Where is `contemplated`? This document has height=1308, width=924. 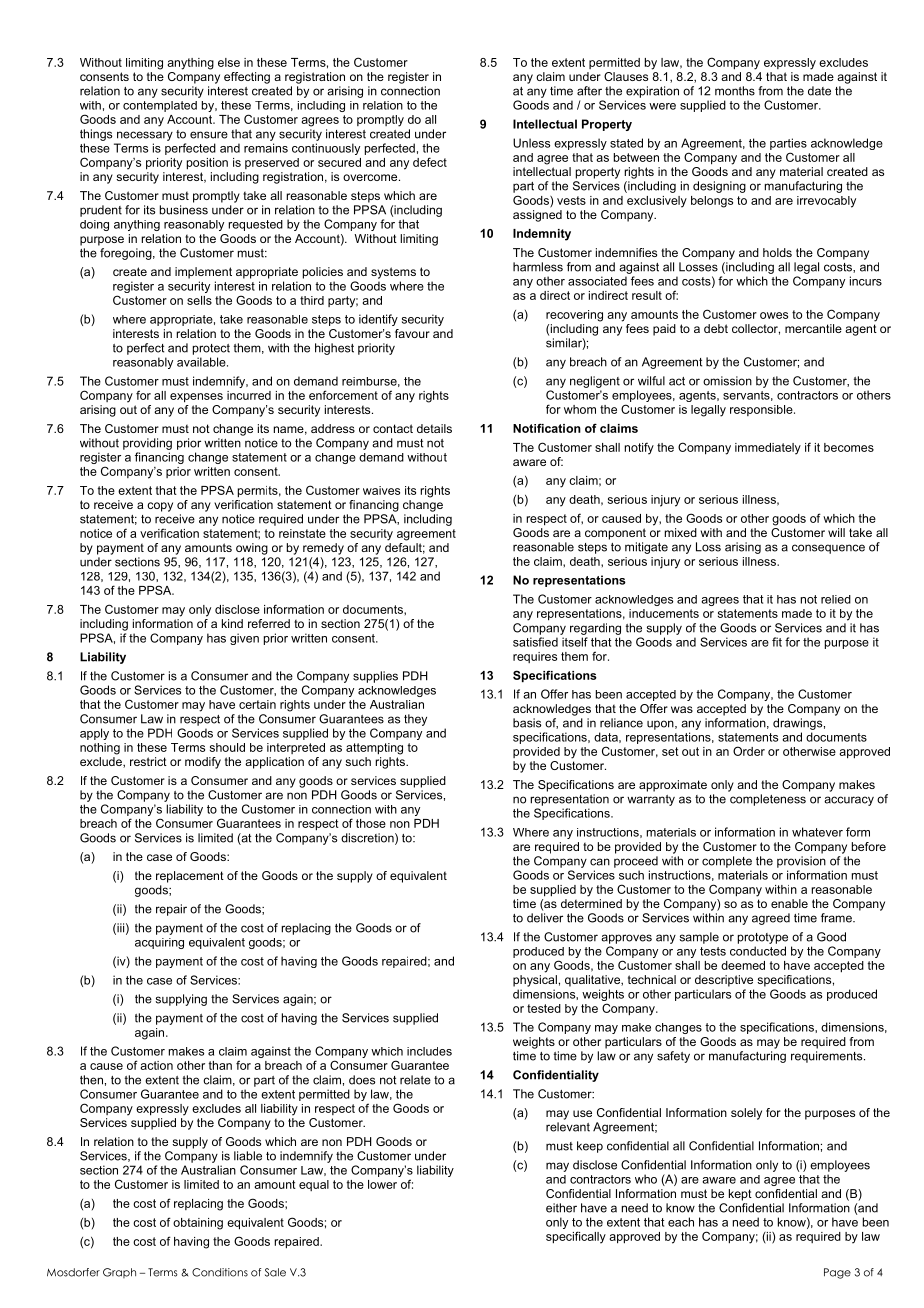
contemplated is located at coordinates (160, 106).
